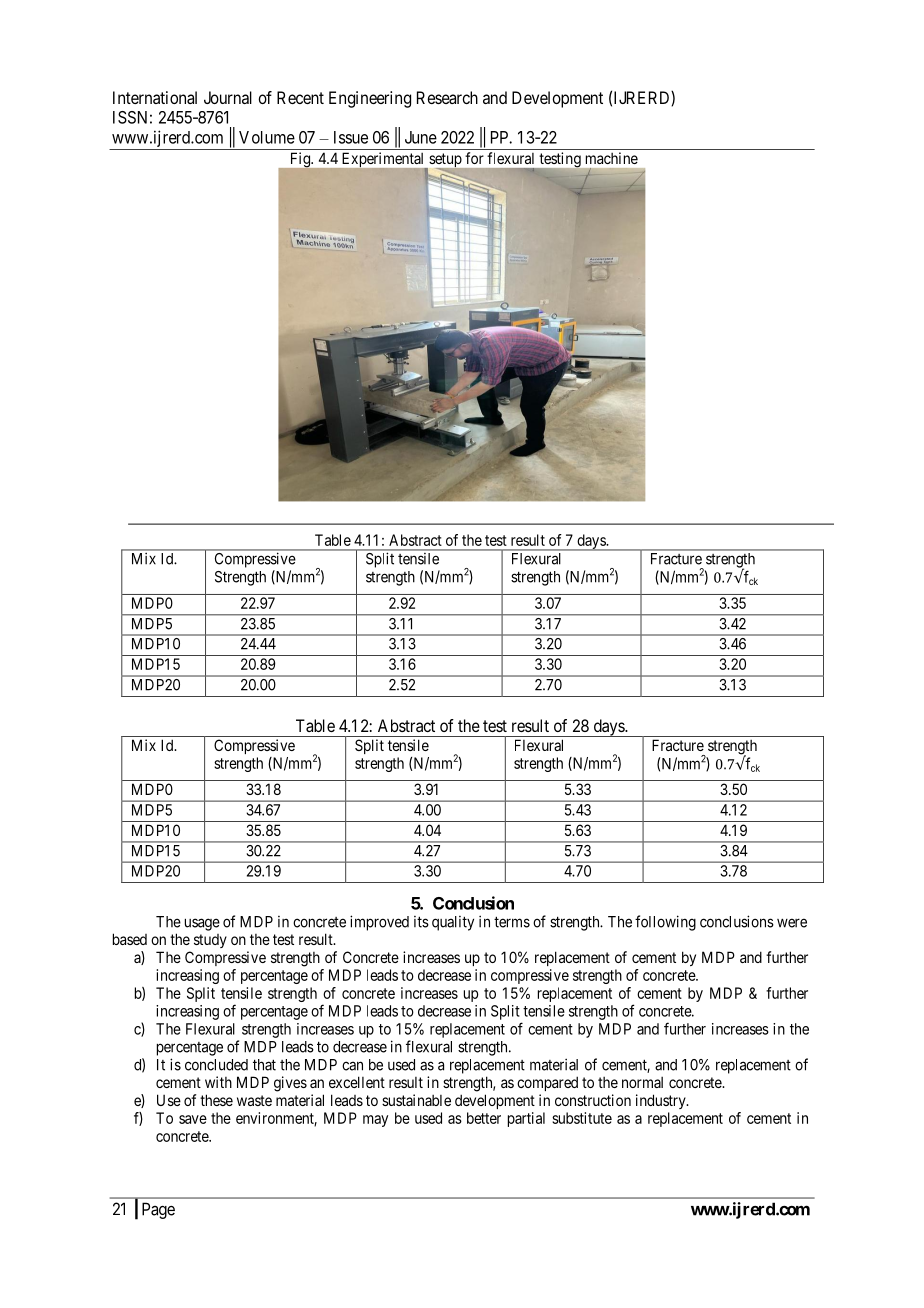 This document has width=924, height=1308. Describe the element at coordinates (453, 923) in the document. I see `quality` at that location.
